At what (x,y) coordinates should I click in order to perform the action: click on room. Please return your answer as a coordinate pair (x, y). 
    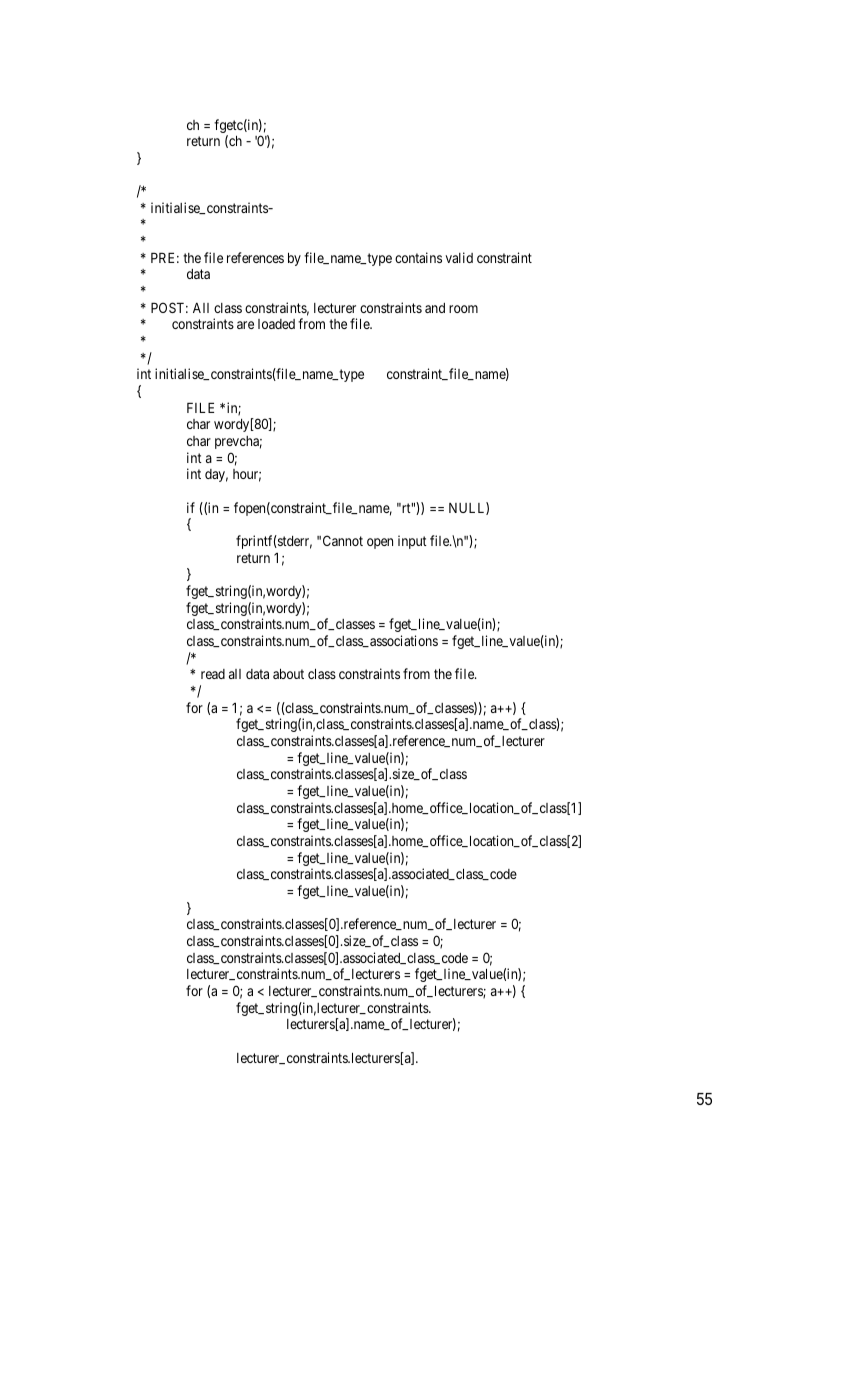
    Looking at the image, I should click on (463, 309).
